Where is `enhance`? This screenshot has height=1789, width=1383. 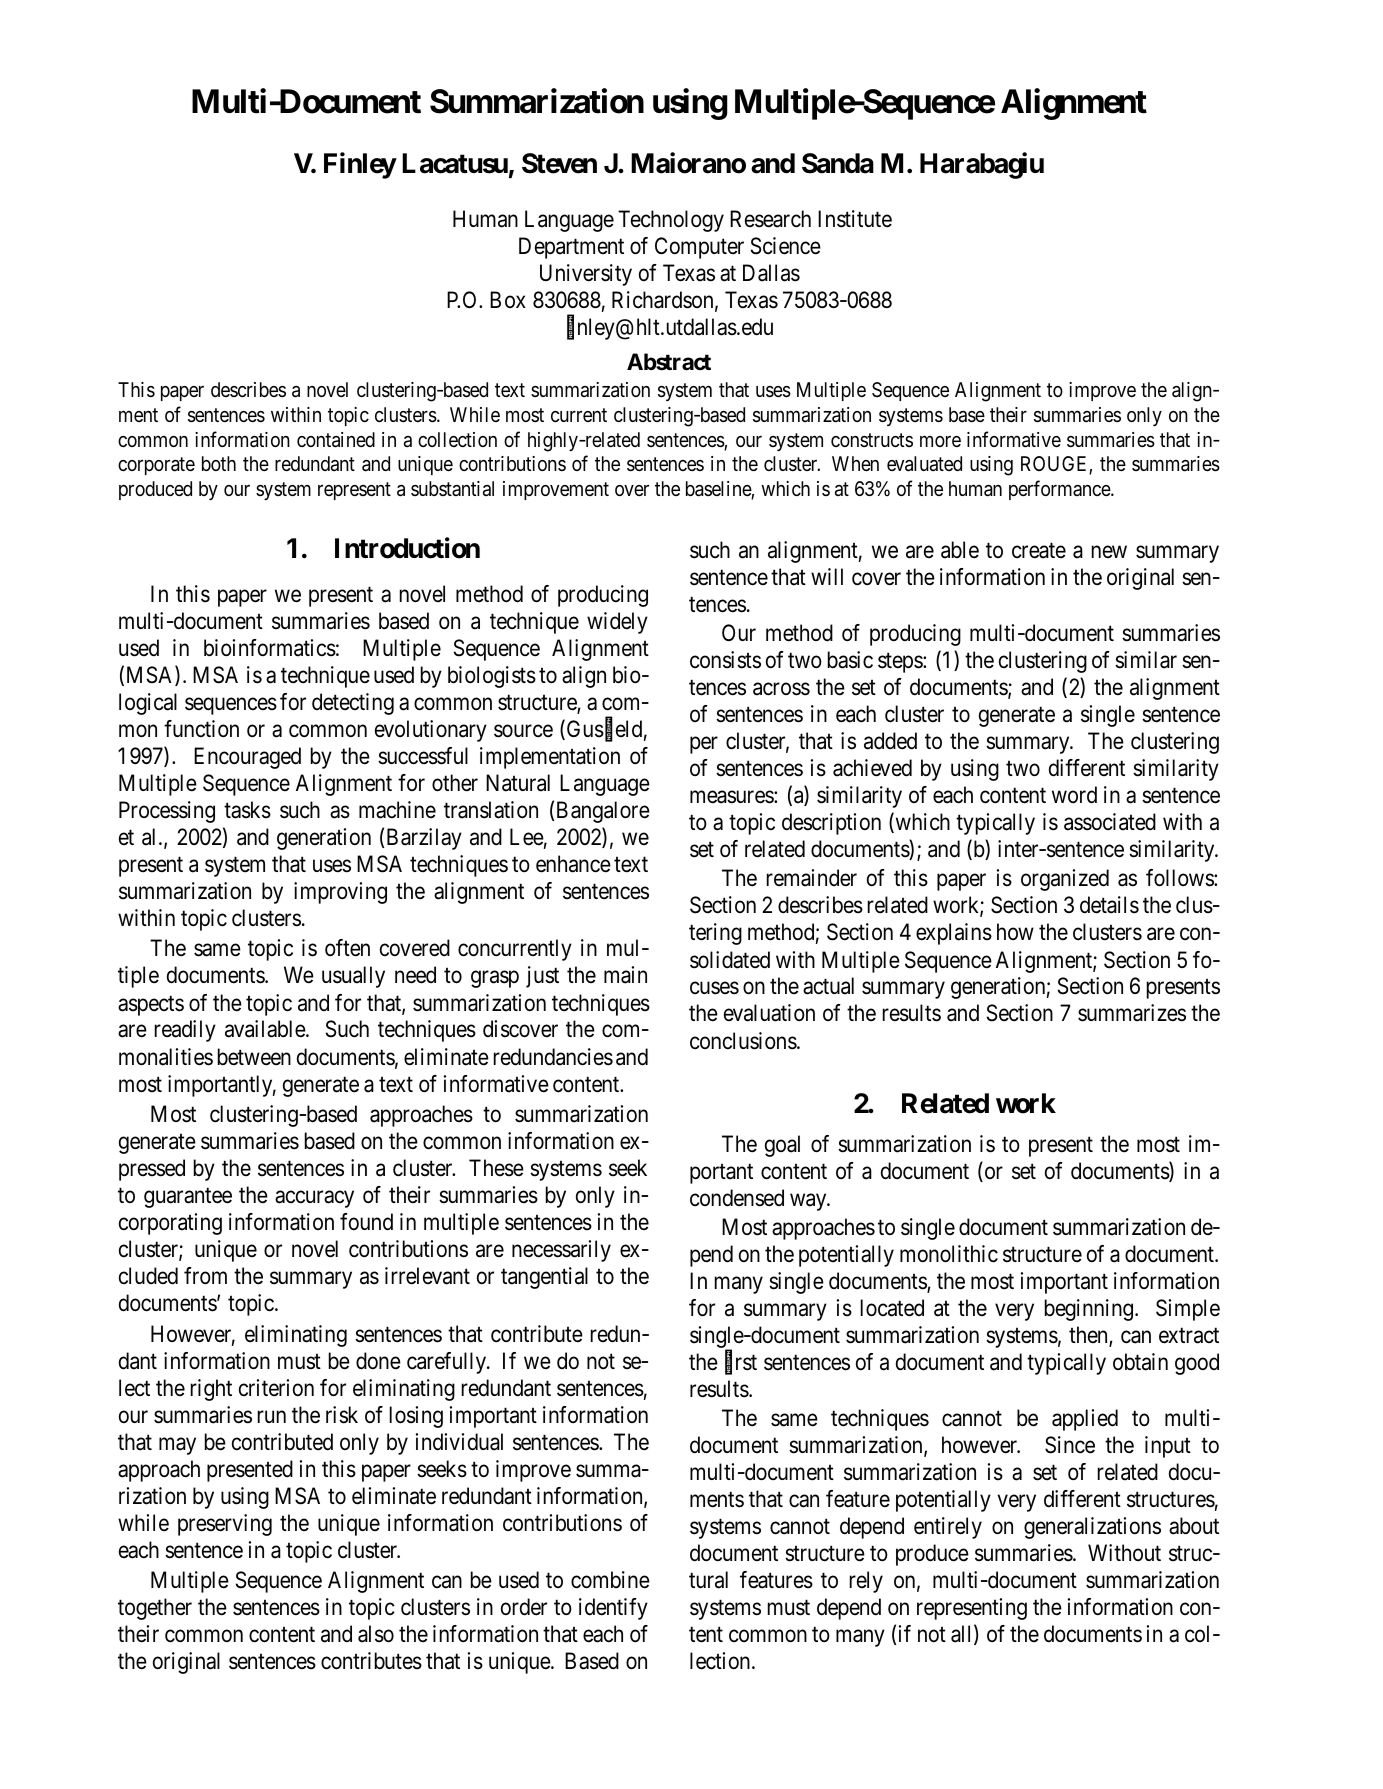 enhance is located at coordinates (573, 864).
